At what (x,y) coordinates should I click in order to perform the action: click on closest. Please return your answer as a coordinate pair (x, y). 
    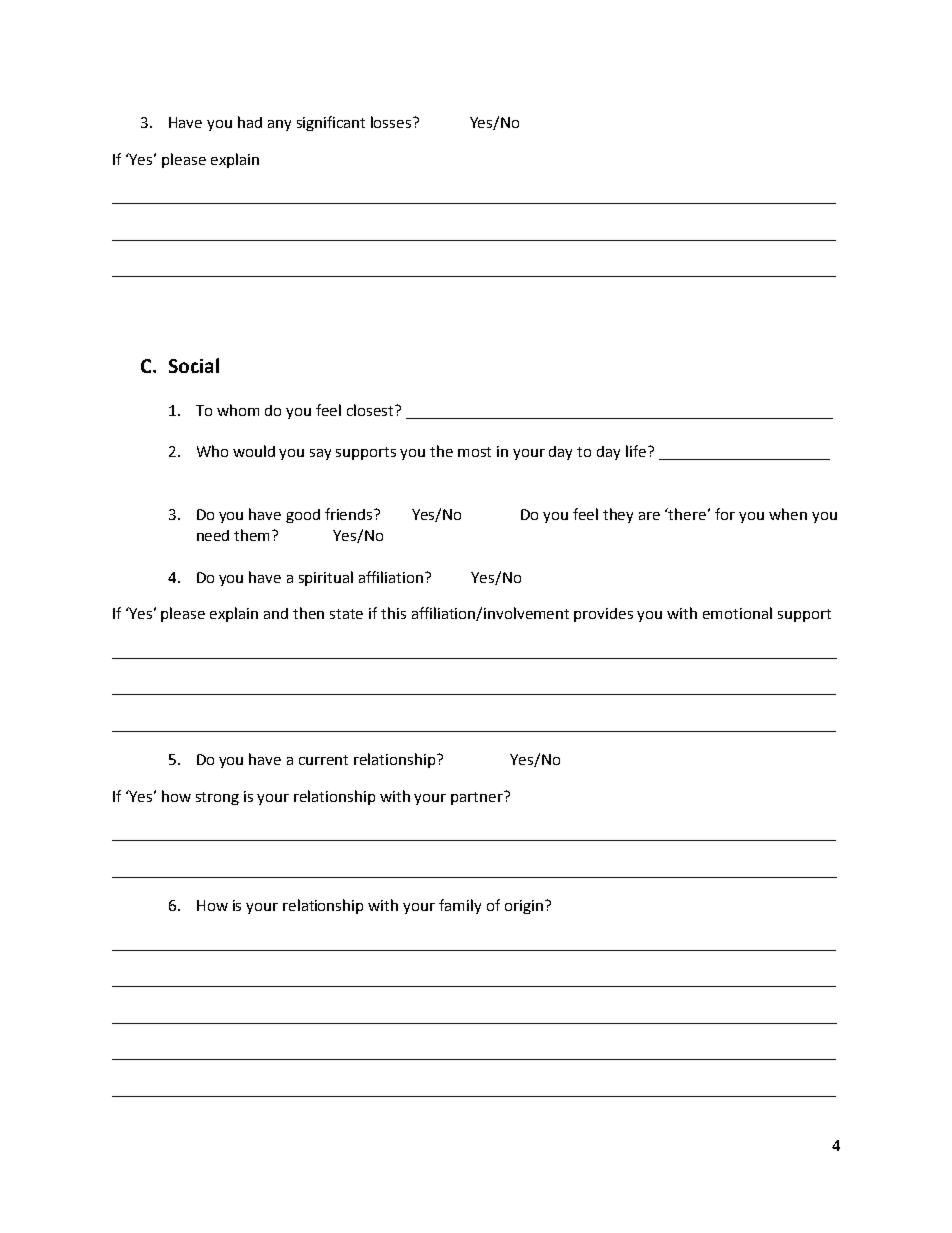
    Looking at the image, I should click on (371, 410).
